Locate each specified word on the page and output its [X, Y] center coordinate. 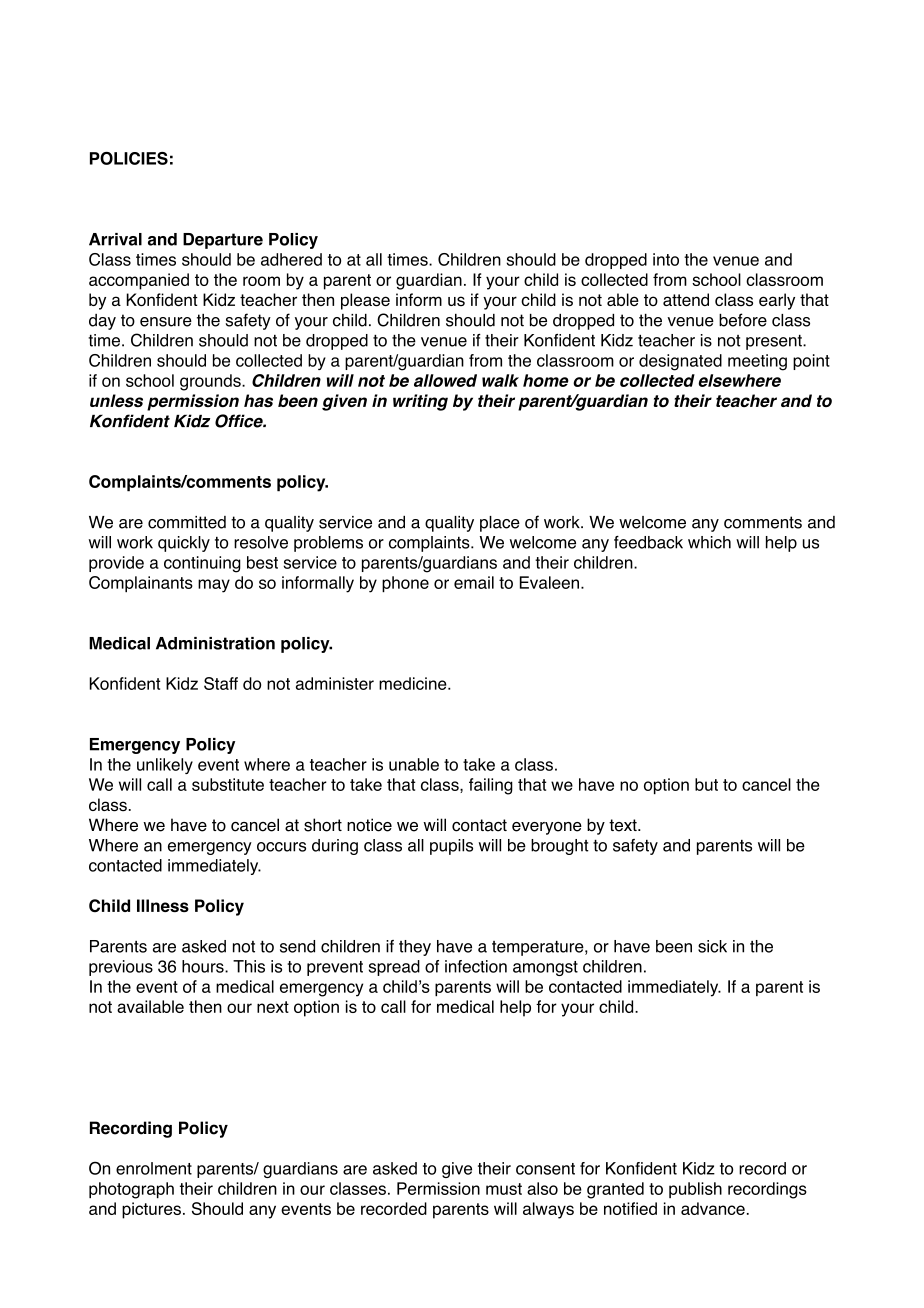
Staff [221, 683]
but [706, 784]
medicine [414, 683]
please [365, 301]
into [666, 259]
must [504, 1189]
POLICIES [129, 158]
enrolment [154, 1168]
